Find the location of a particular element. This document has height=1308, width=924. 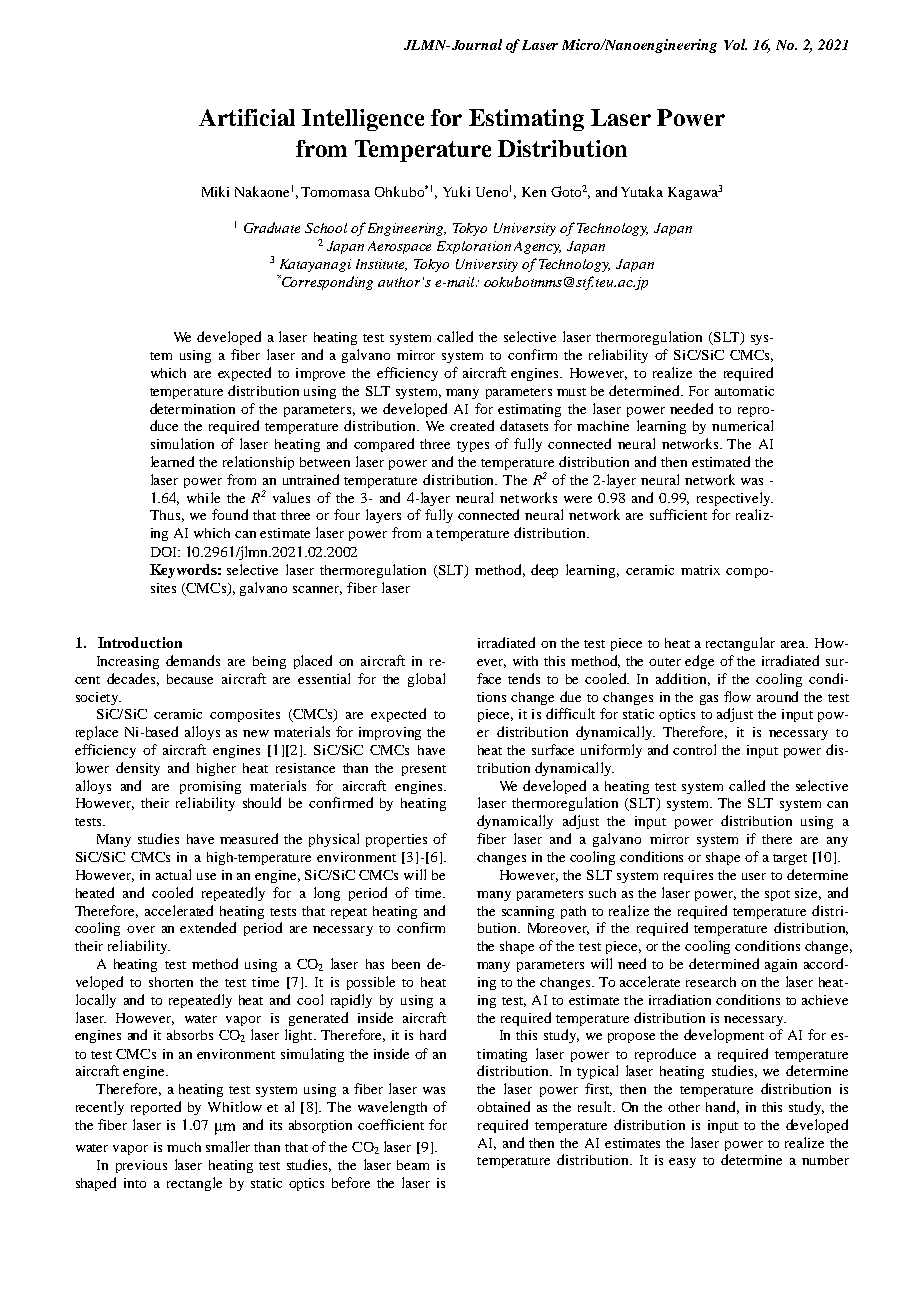

much is located at coordinates (184, 1147).
